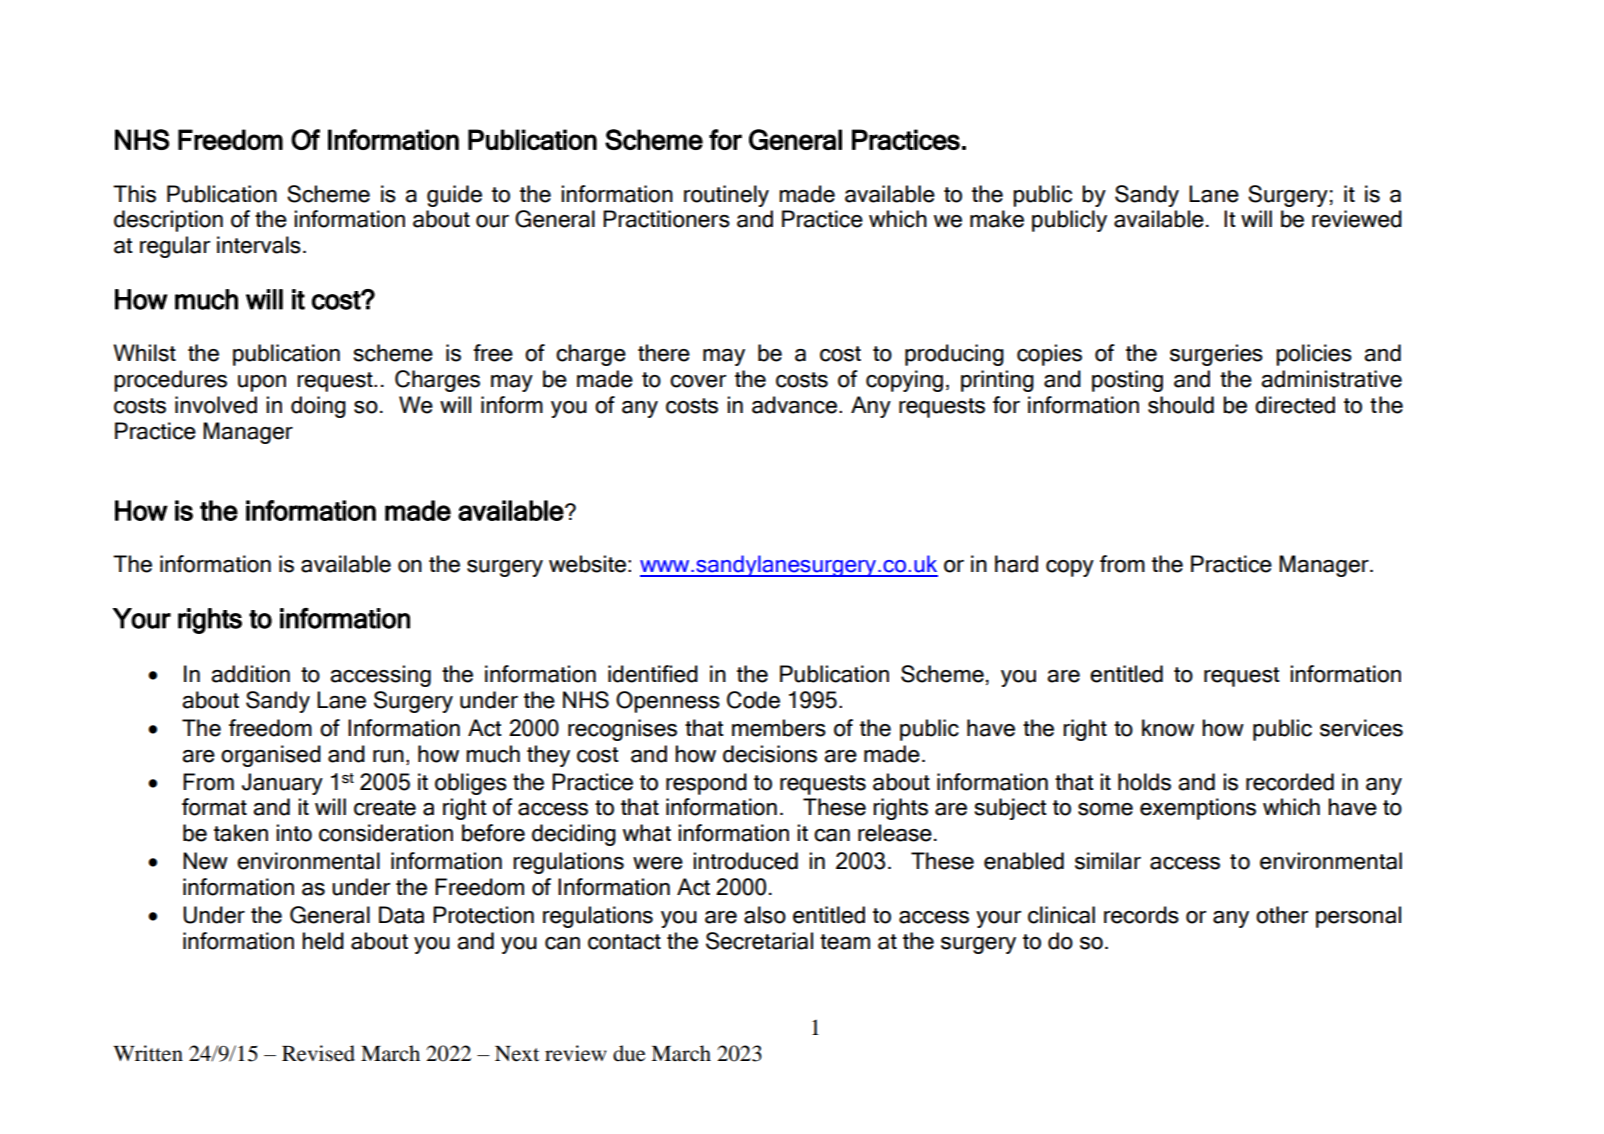 This screenshot has height=1134, width=1604. Describe the element at coordinates (726, 196) in the screenshot. I see `routinely` at that location.
